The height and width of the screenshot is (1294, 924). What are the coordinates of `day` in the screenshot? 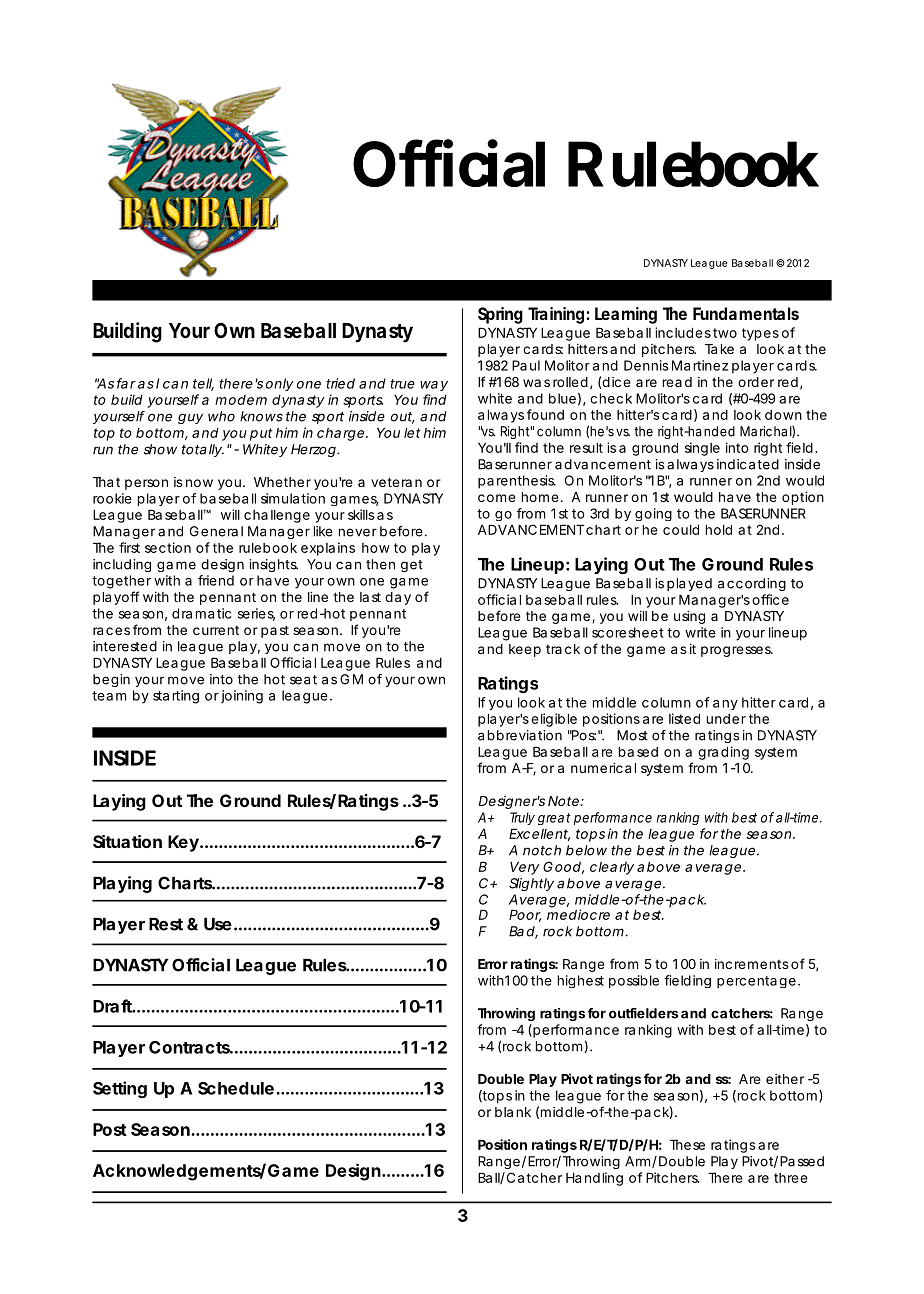 It's located at (398, 598).
